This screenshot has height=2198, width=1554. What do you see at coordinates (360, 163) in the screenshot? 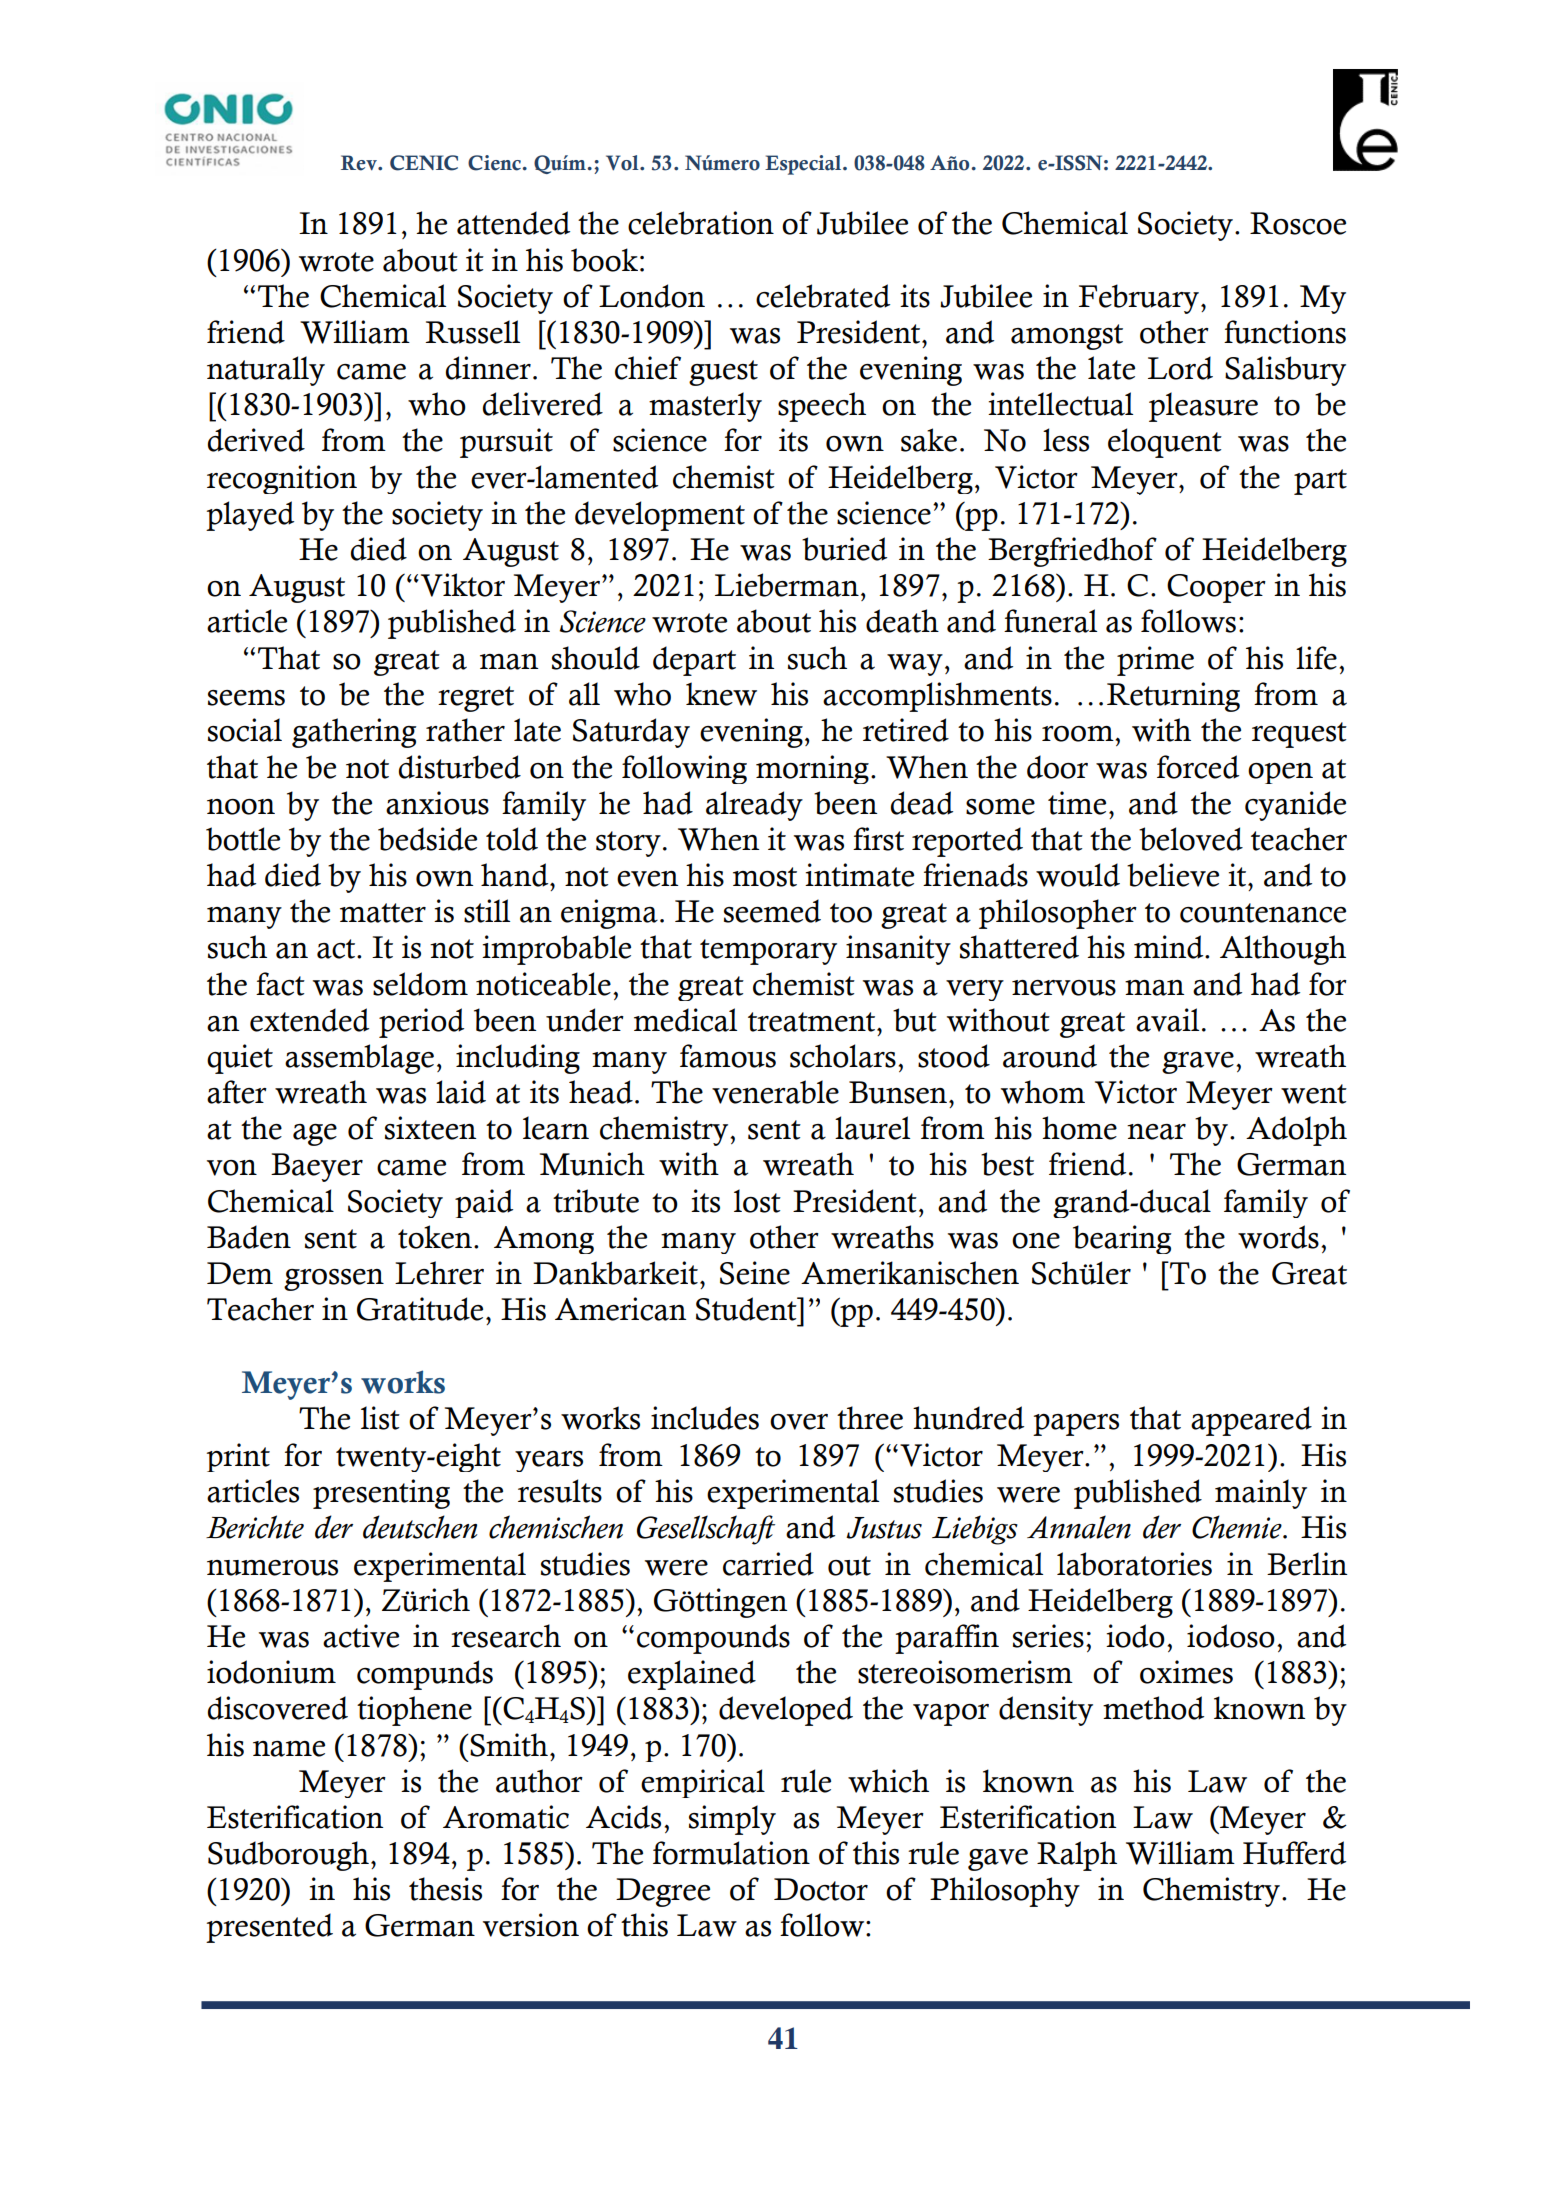
I see `Rev` at bounding box center [360, 163].
